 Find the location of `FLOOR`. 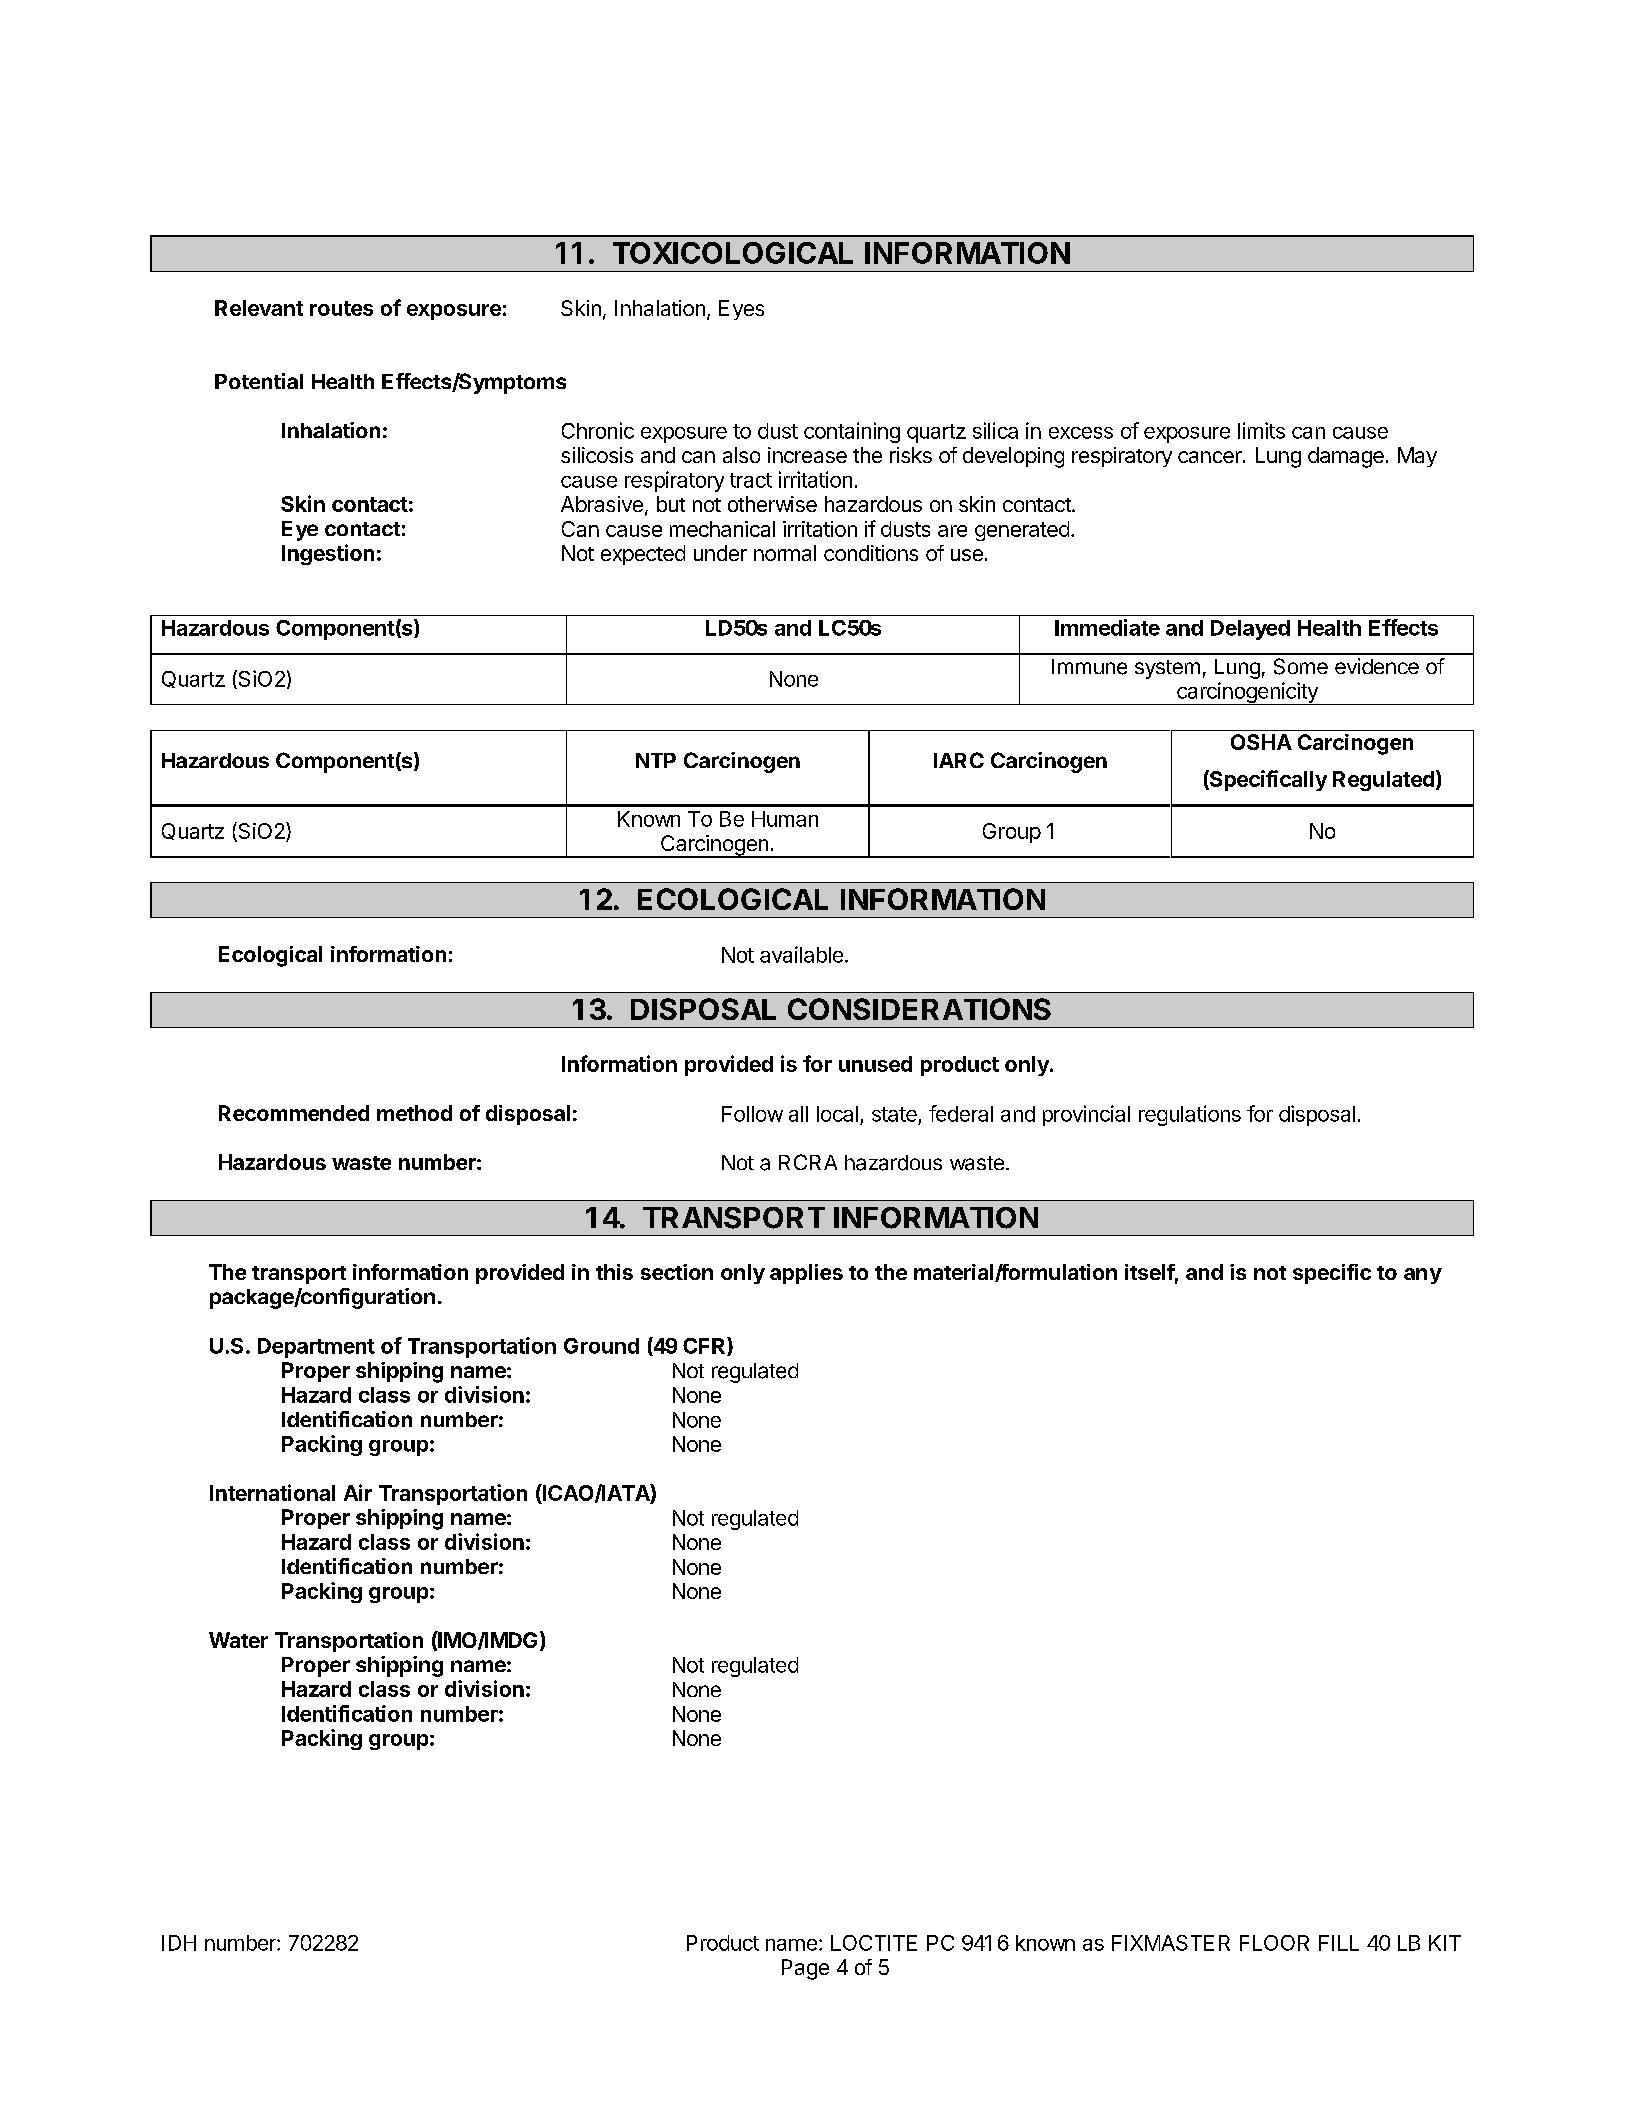

FLOOR is located at coordinates (1274, 1943).
